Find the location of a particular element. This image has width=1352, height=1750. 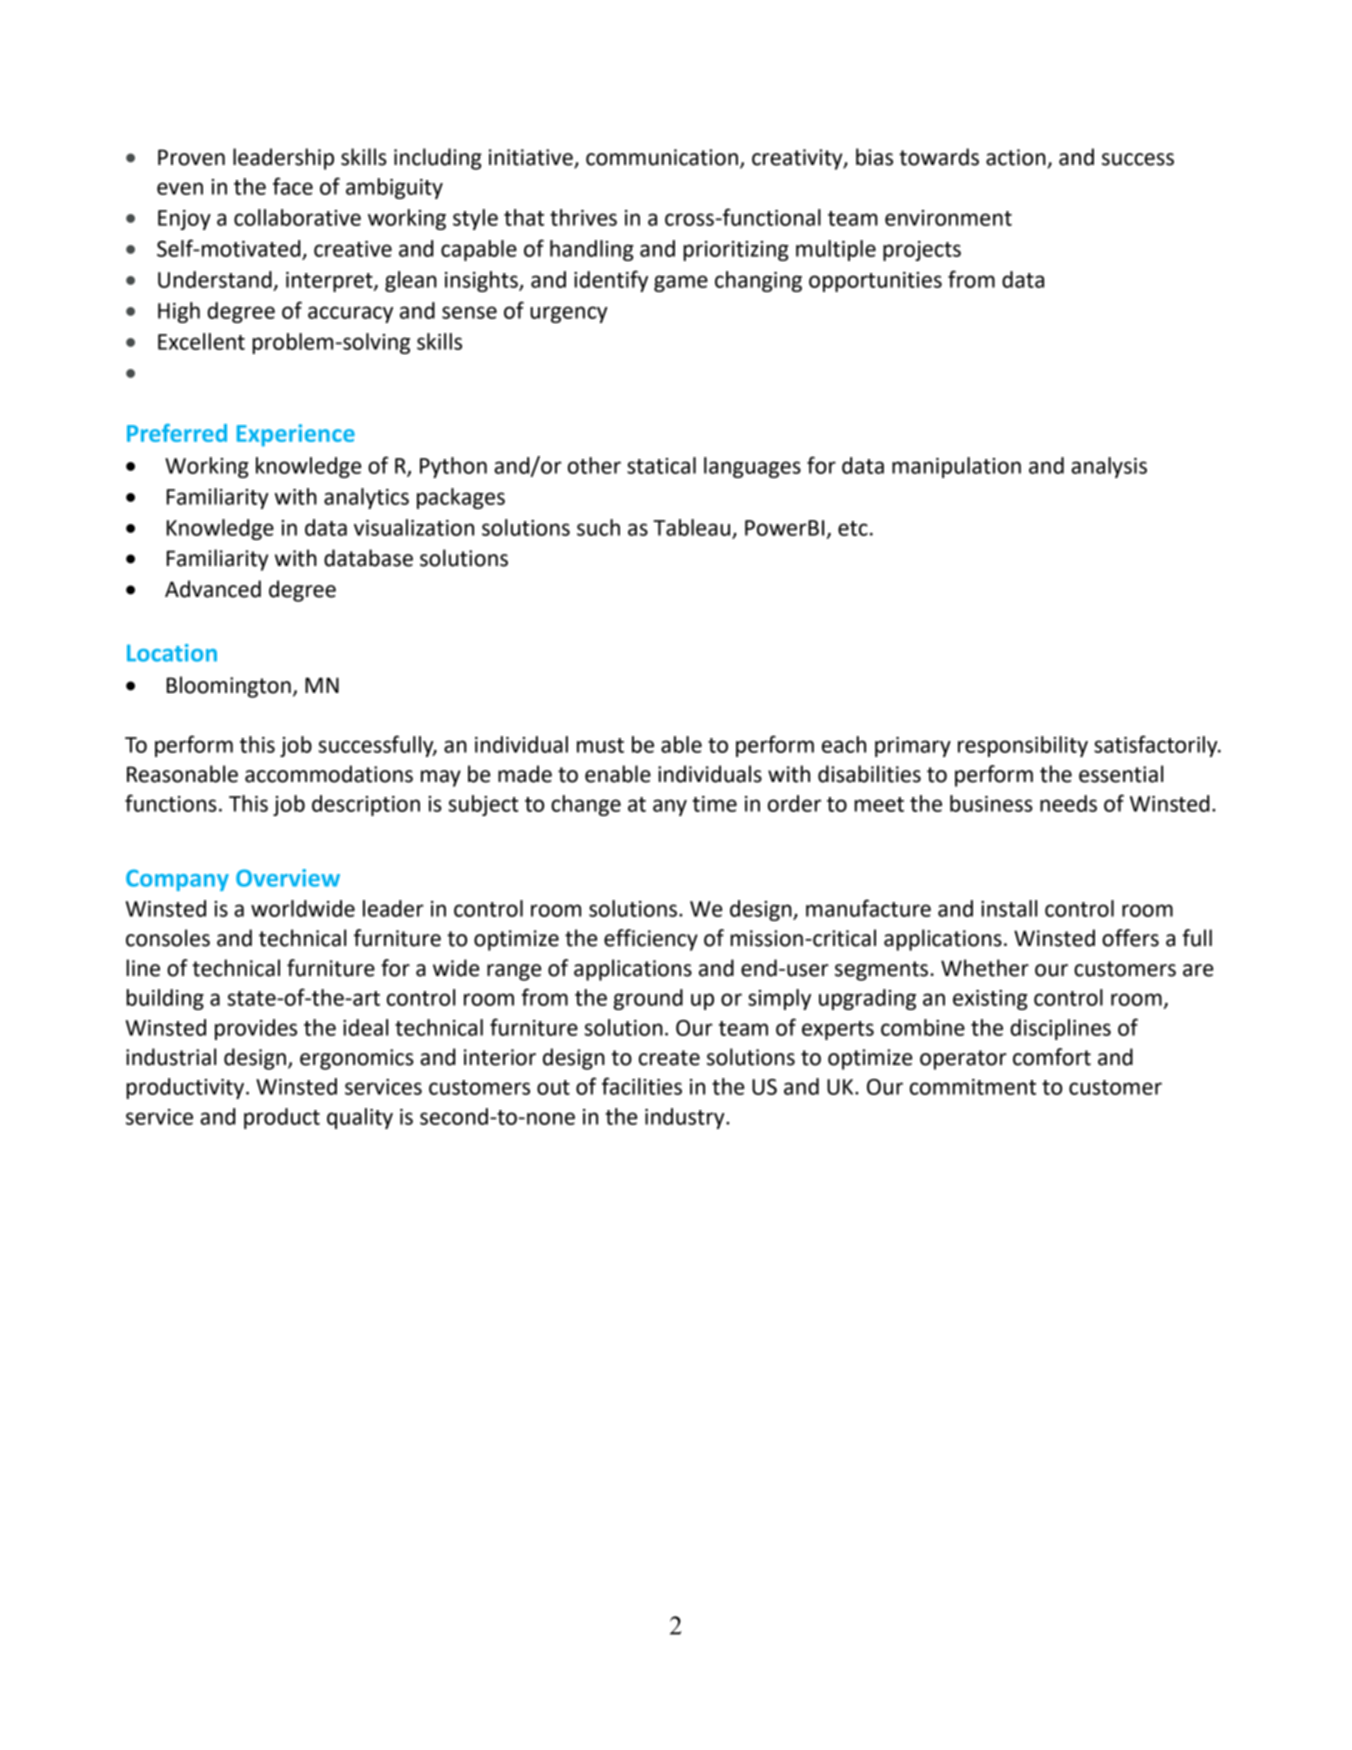

ergonomics is located at coordinates (357, 1059).
